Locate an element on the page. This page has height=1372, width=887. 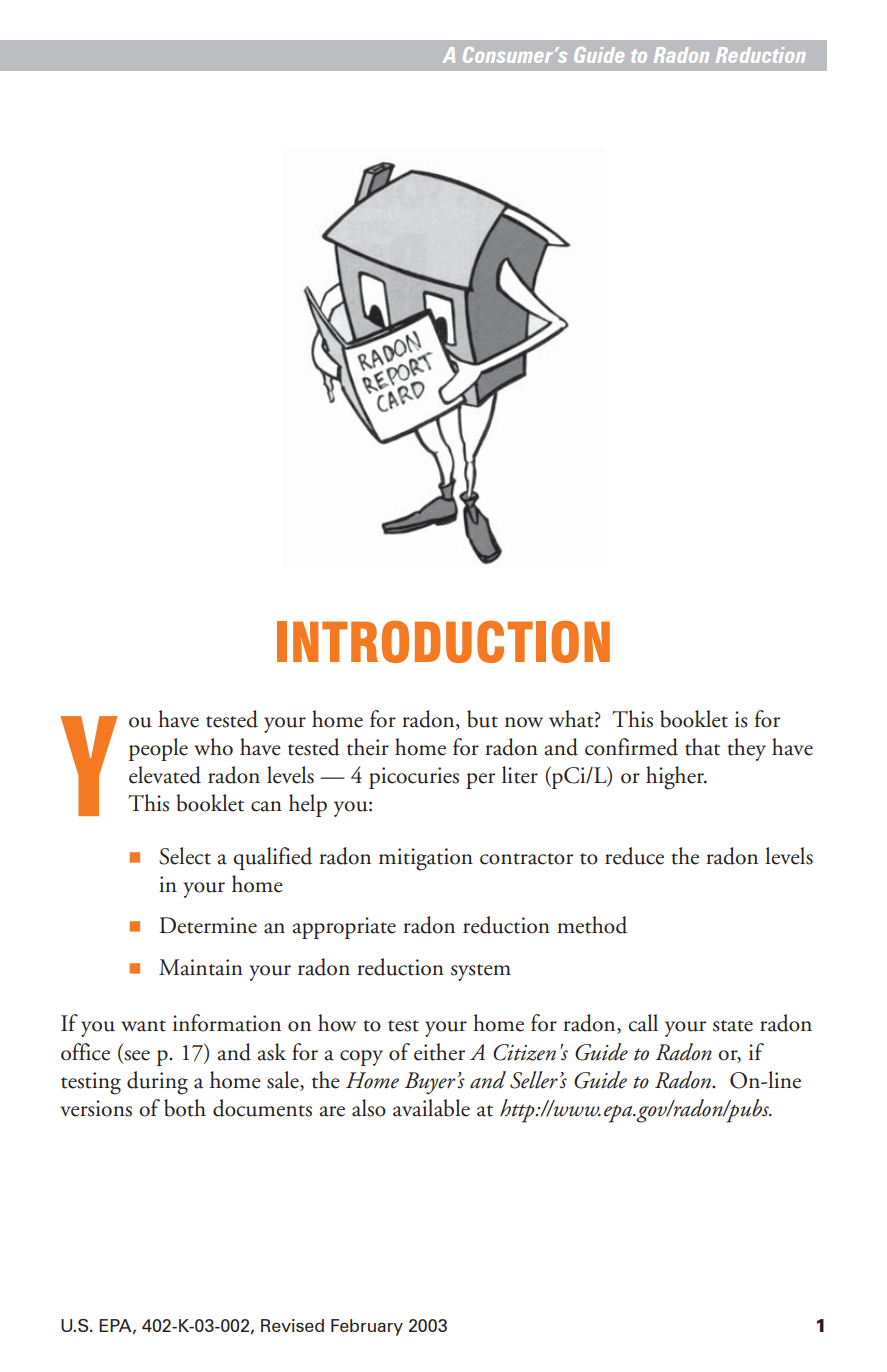
call is located at coordinates (643, 1023).
